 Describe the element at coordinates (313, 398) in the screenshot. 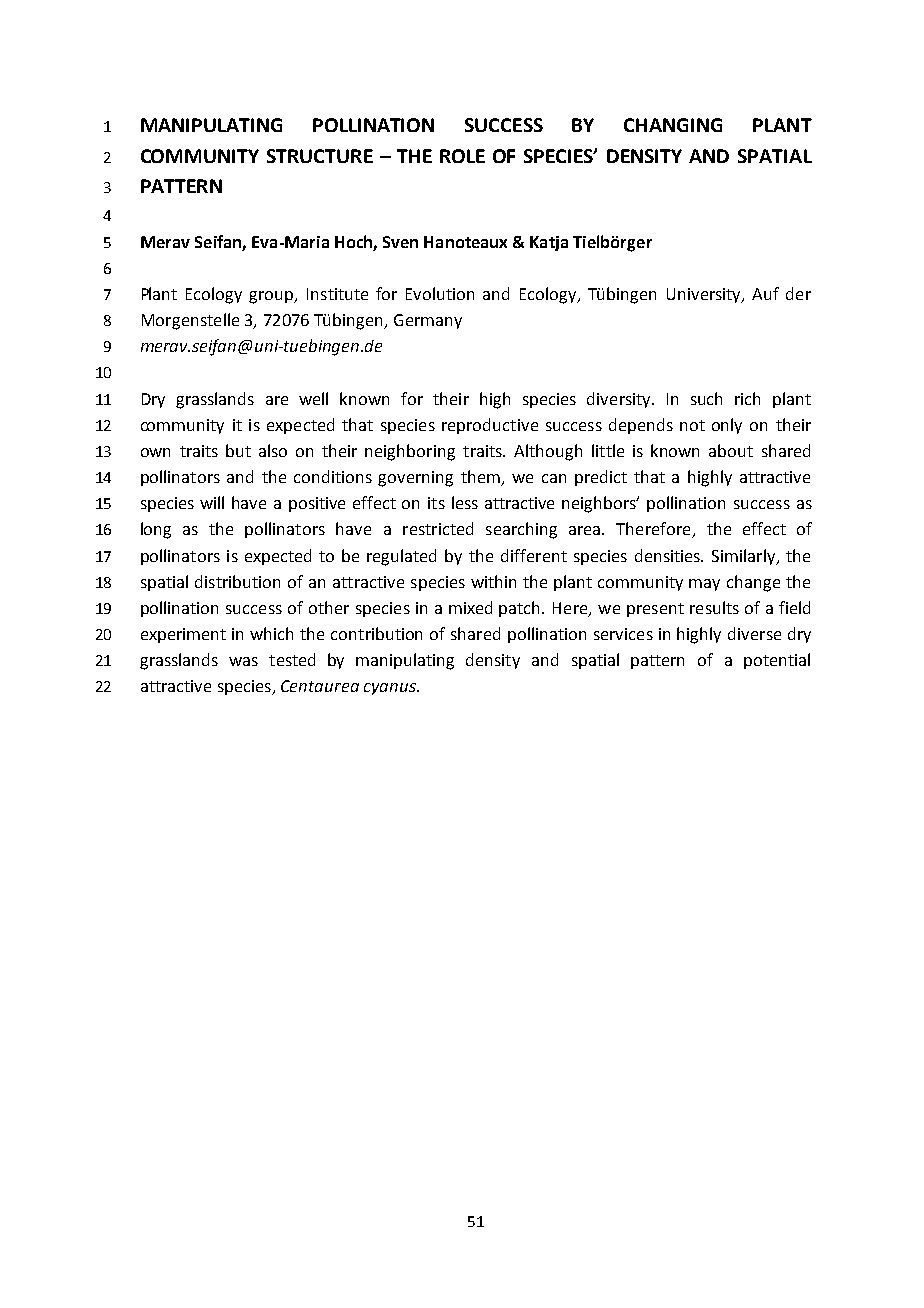

I see `well` at that location.
